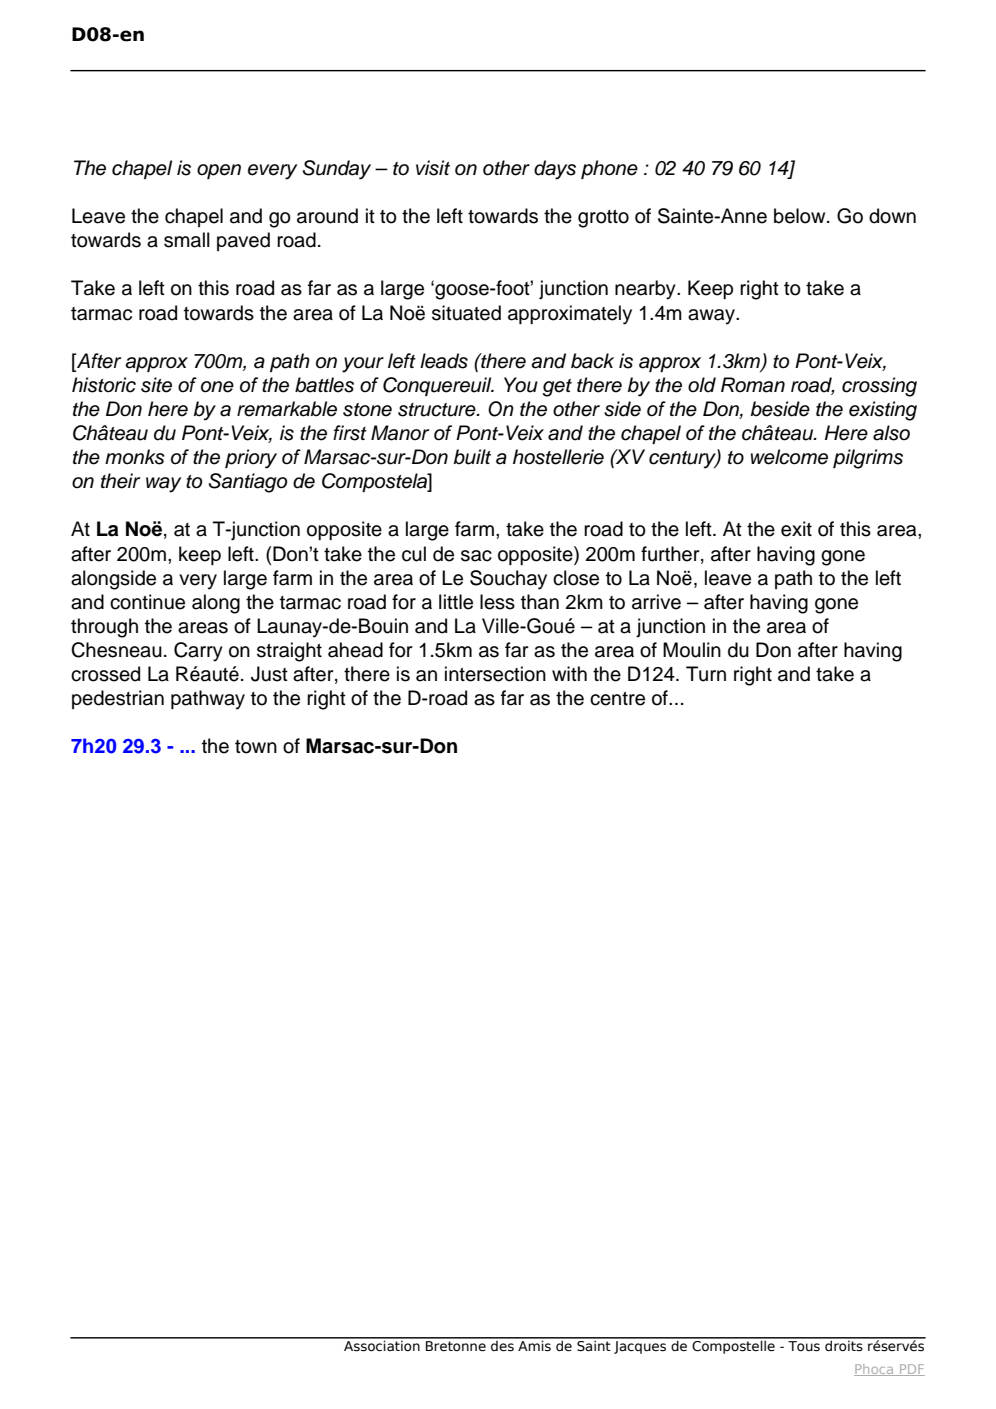 The image size is (996, 1409). What do you see at coordinates (706, 674) in the screenshot?
I see `Turn` at bounding box center [706, 674].
